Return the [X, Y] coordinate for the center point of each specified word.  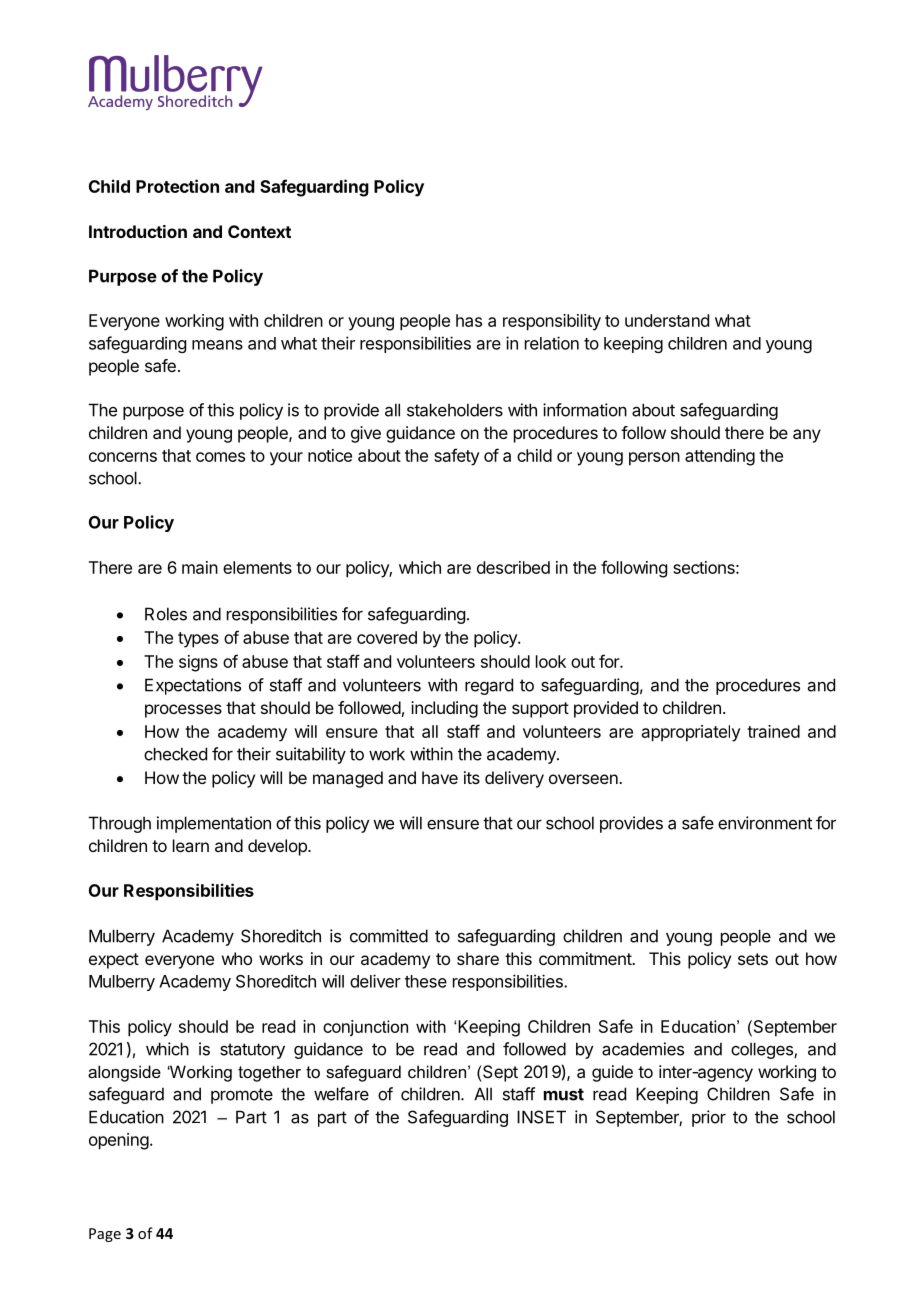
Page [105, 1235]
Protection [177, 186]
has [469, 320]
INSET [541, 1117]
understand [667, 320]
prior [709, 1118]
